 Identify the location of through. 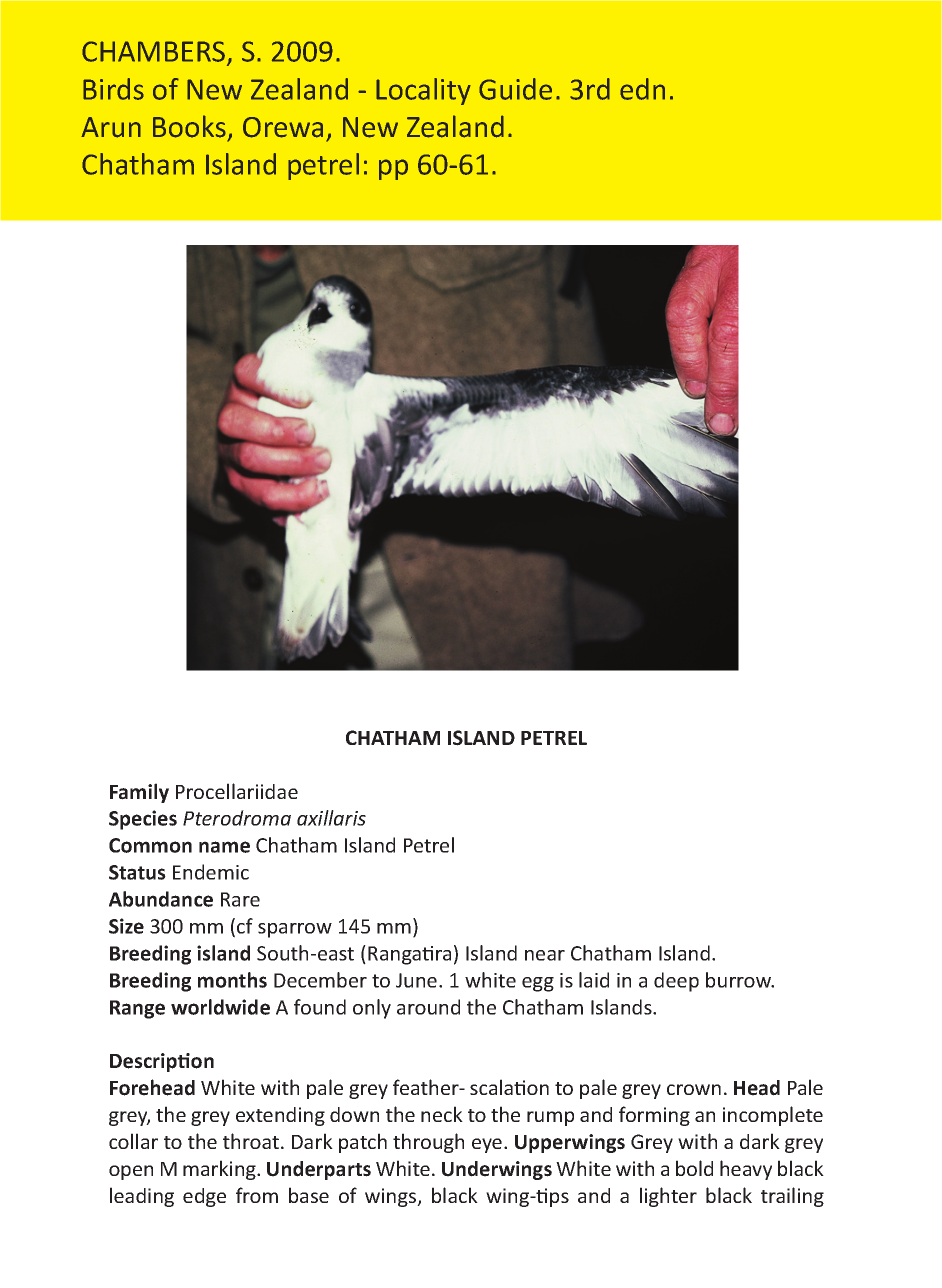
(428, 1143).
